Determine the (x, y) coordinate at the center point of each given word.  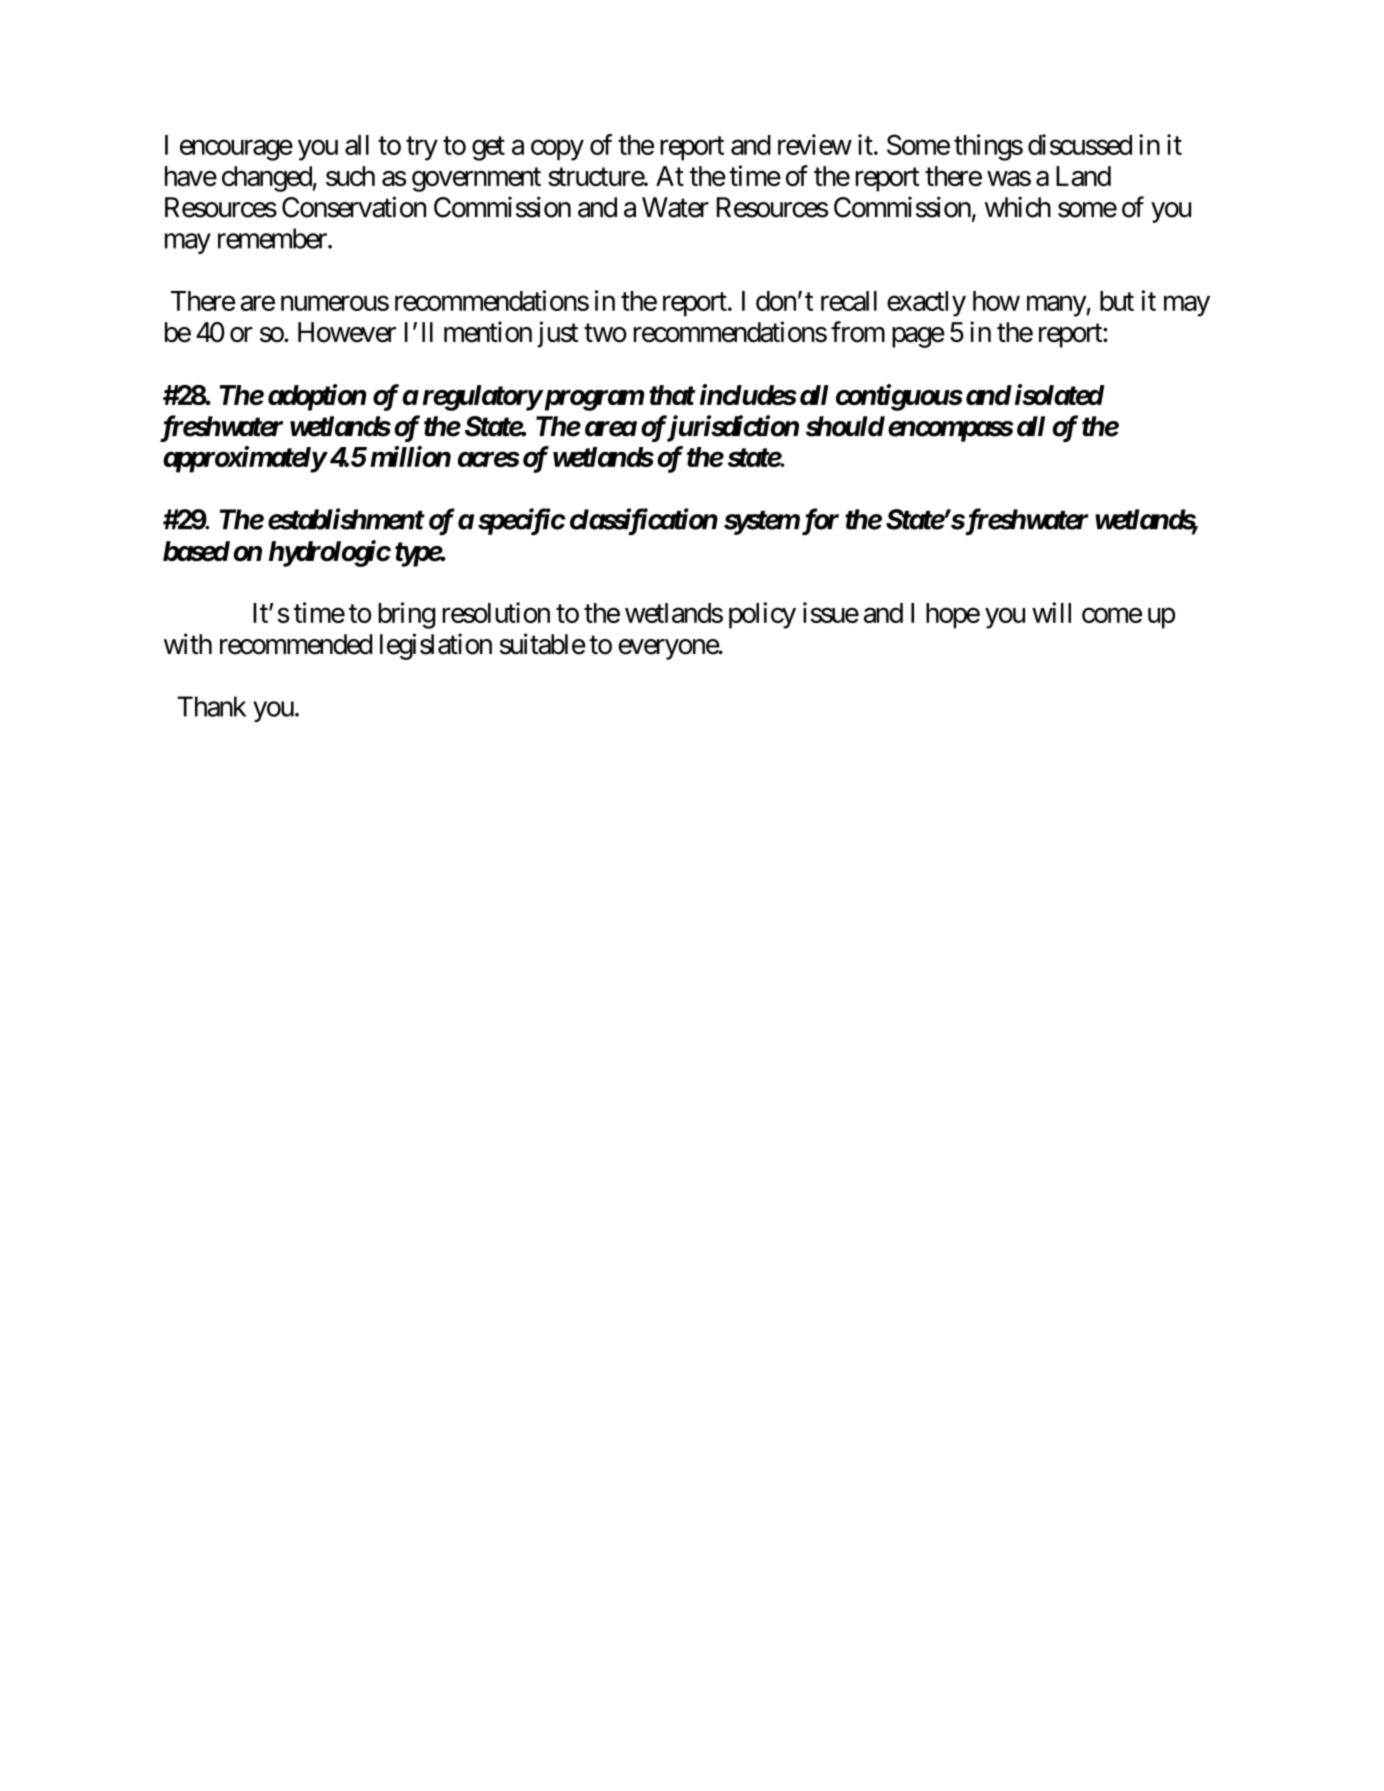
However (347, 332)
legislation (436, 646)
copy (557, 150)
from (858, 332)
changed (267, 179)
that (672, 395)
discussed (1080, 144)
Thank (211, 706)
